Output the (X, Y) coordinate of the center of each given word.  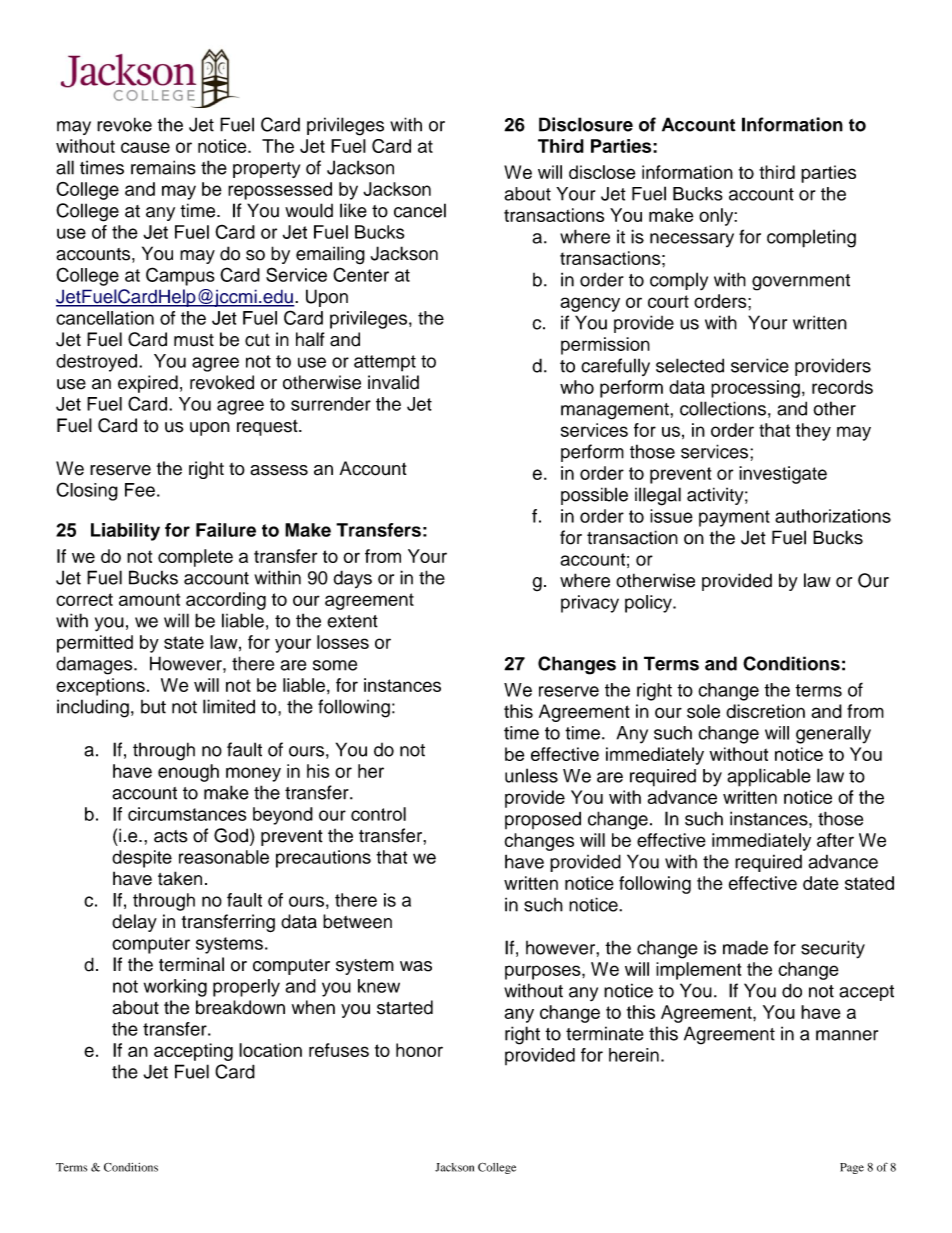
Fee (140, 490)
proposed (543, 820)
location (270, 1050)
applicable (769, 777)
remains (163, 167)
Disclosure (586, 124)
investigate (783, 475)
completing (811, 238)
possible (594, 496)
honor (419, 1050)
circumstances (187, 814)
